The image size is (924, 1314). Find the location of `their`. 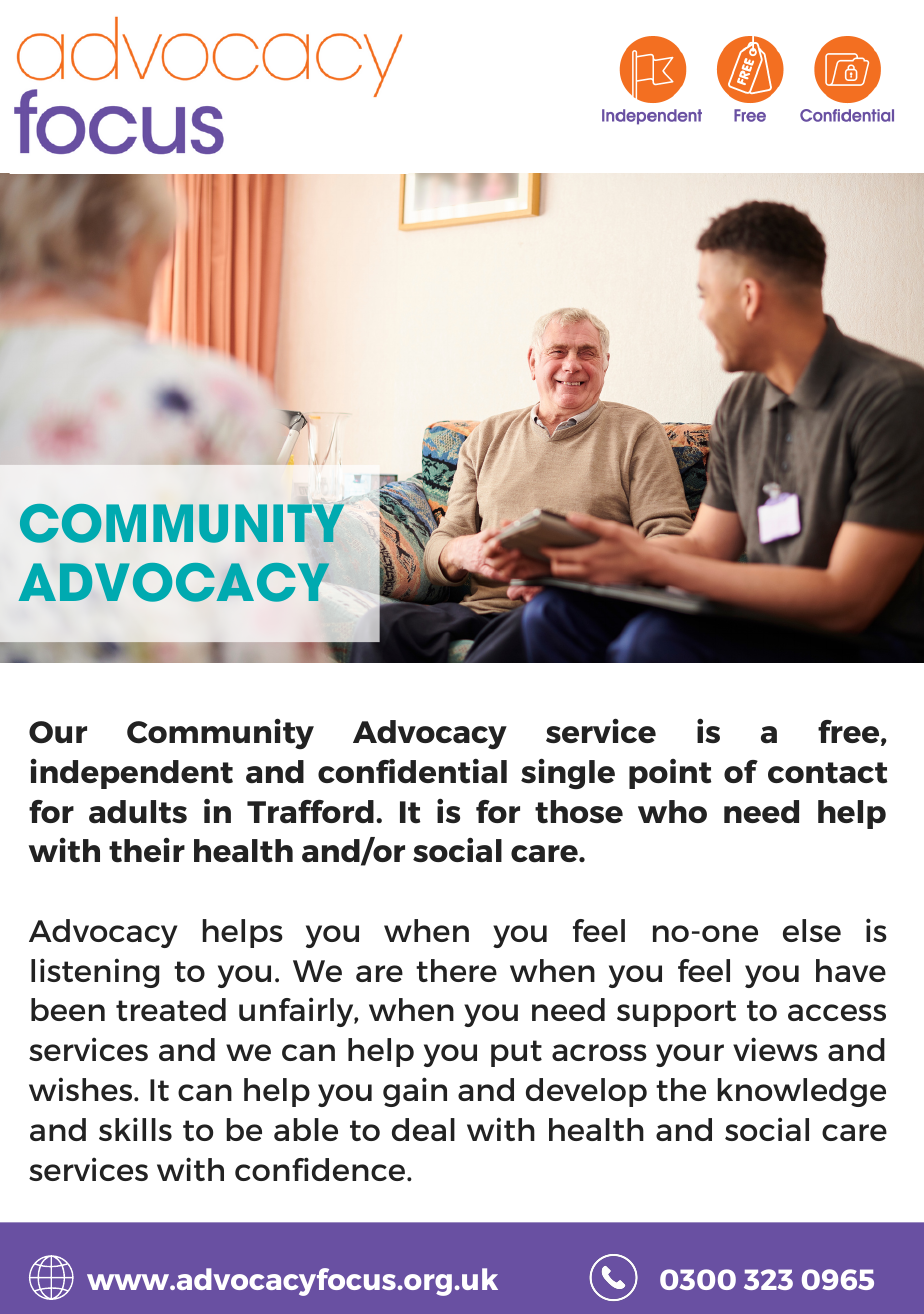

their is located at coordinates (147, 850).
